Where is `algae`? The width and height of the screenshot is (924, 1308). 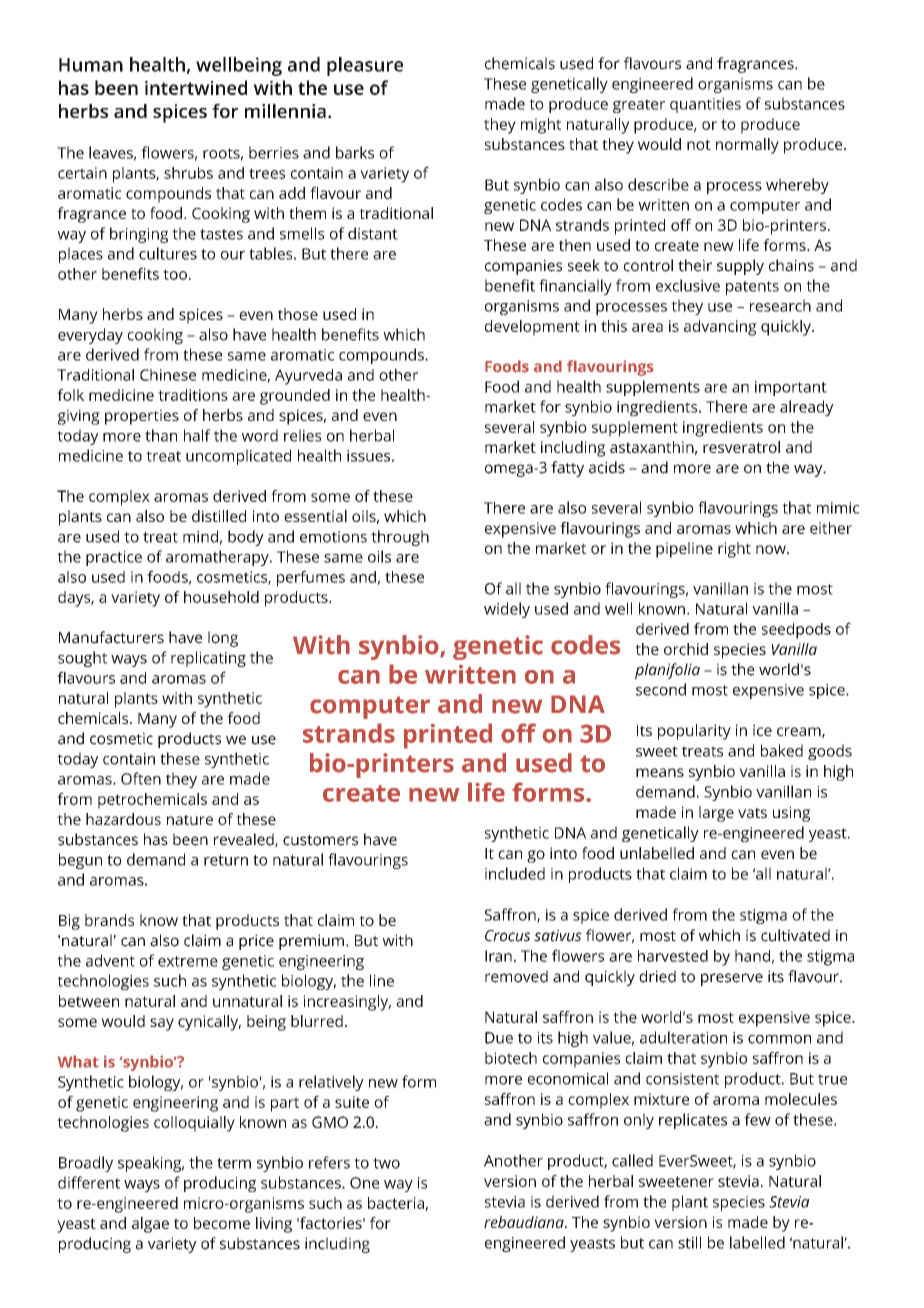
algae is located at coordinates (150, 1225).
